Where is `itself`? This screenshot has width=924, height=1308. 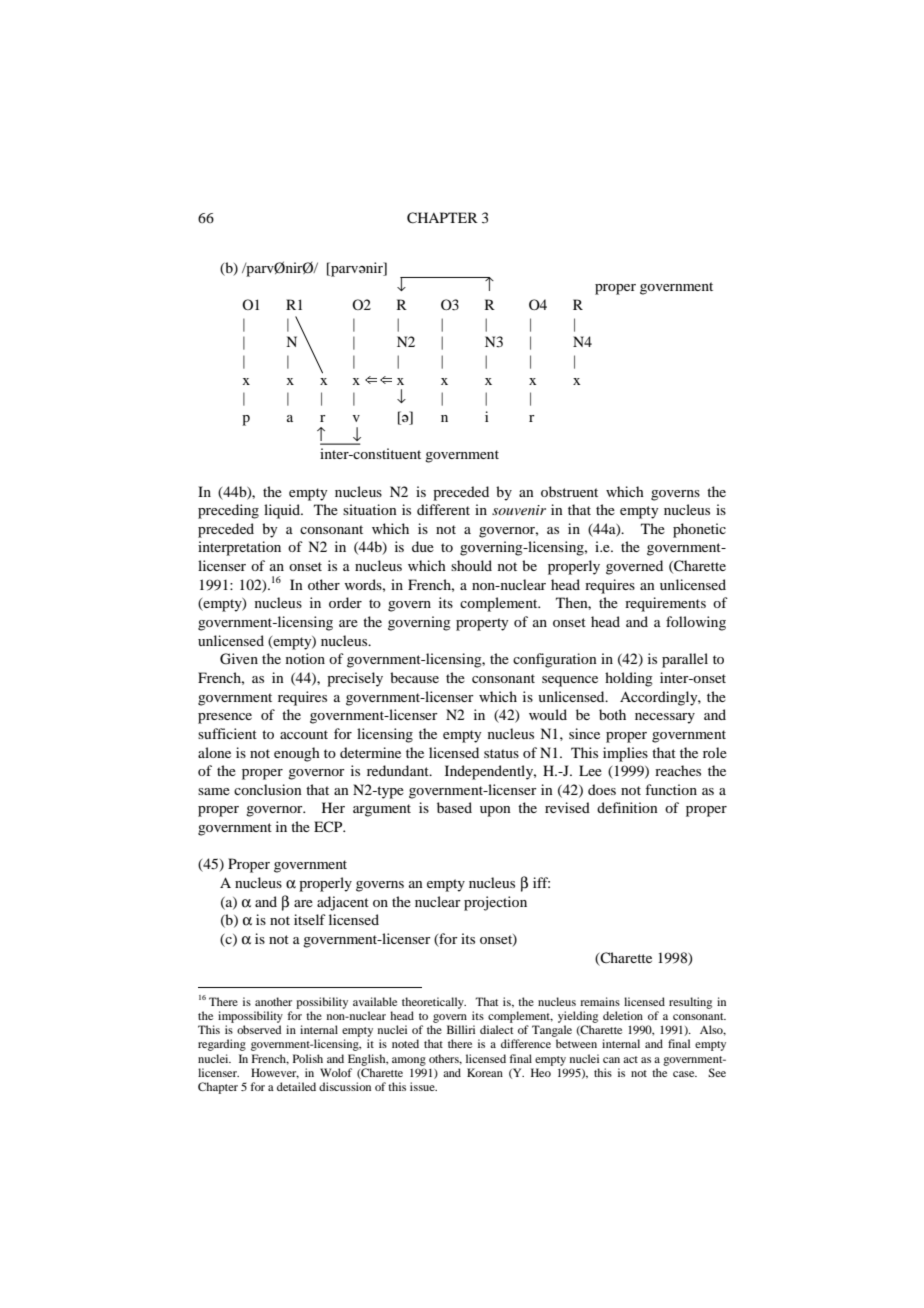 itself is located at coordinates (310, 919).
